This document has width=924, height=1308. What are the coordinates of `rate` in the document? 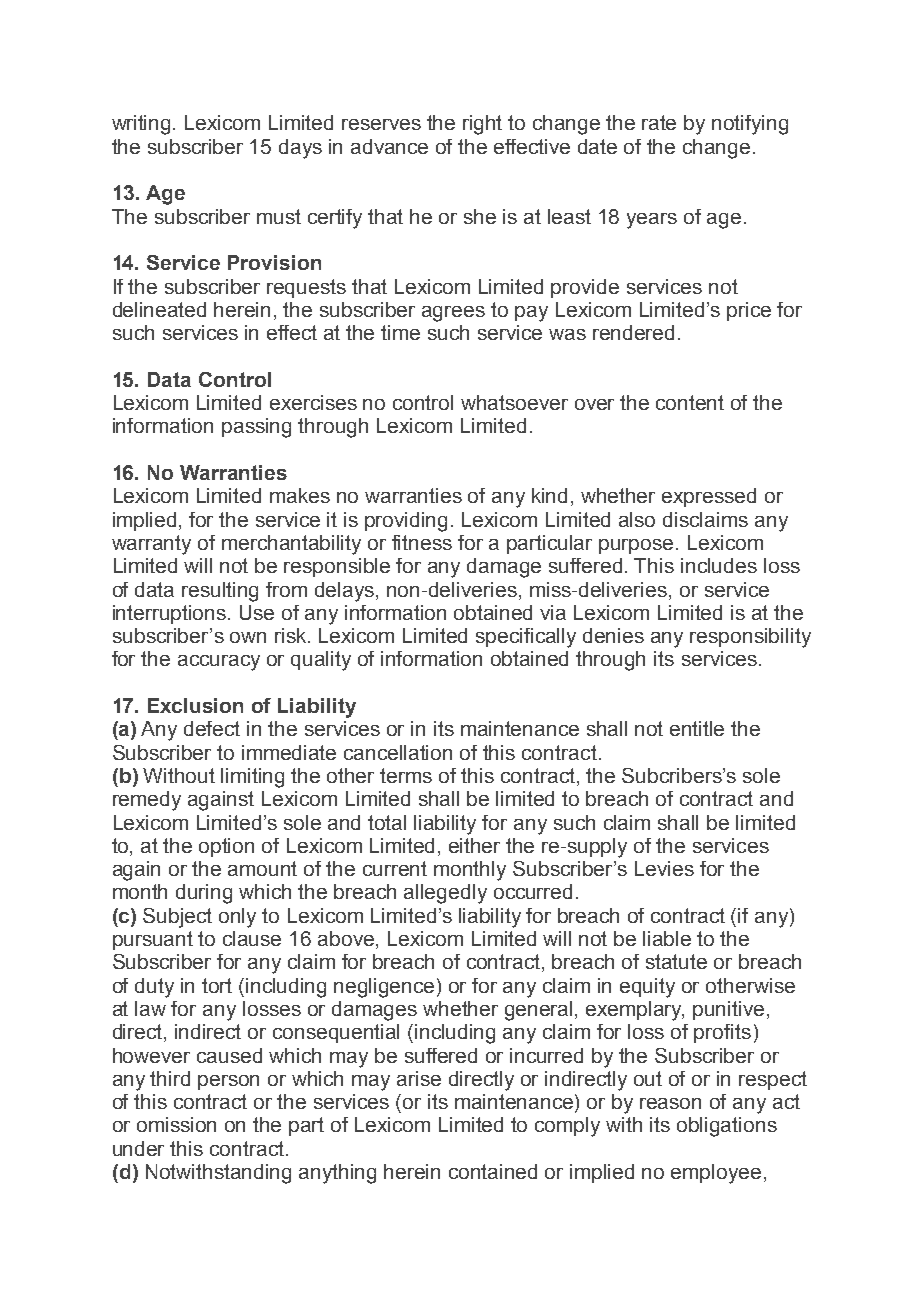 It's located at (659, 122).
